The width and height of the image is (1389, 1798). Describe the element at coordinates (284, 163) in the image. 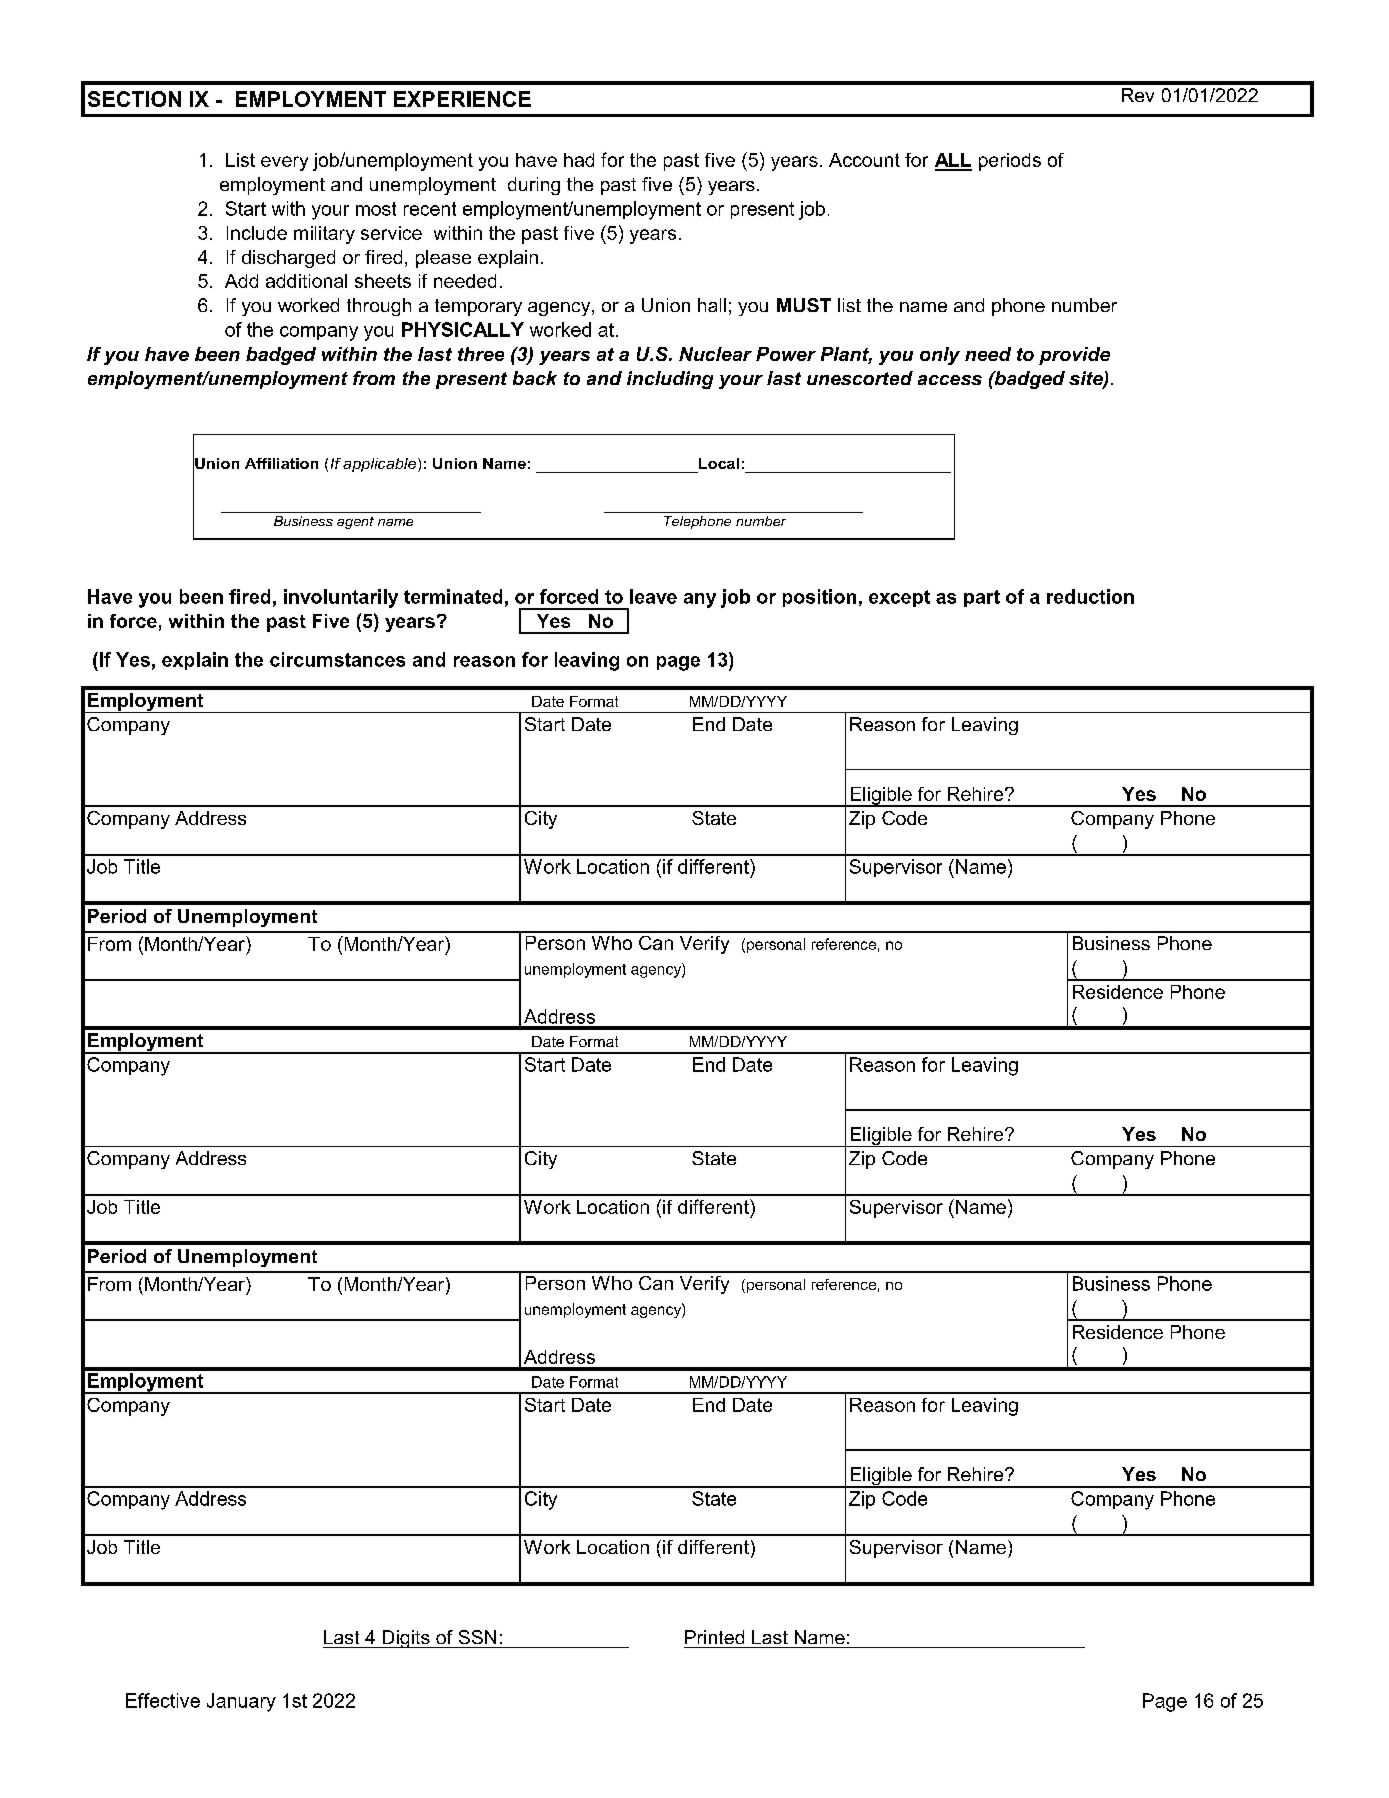

I see `every` at that location.
